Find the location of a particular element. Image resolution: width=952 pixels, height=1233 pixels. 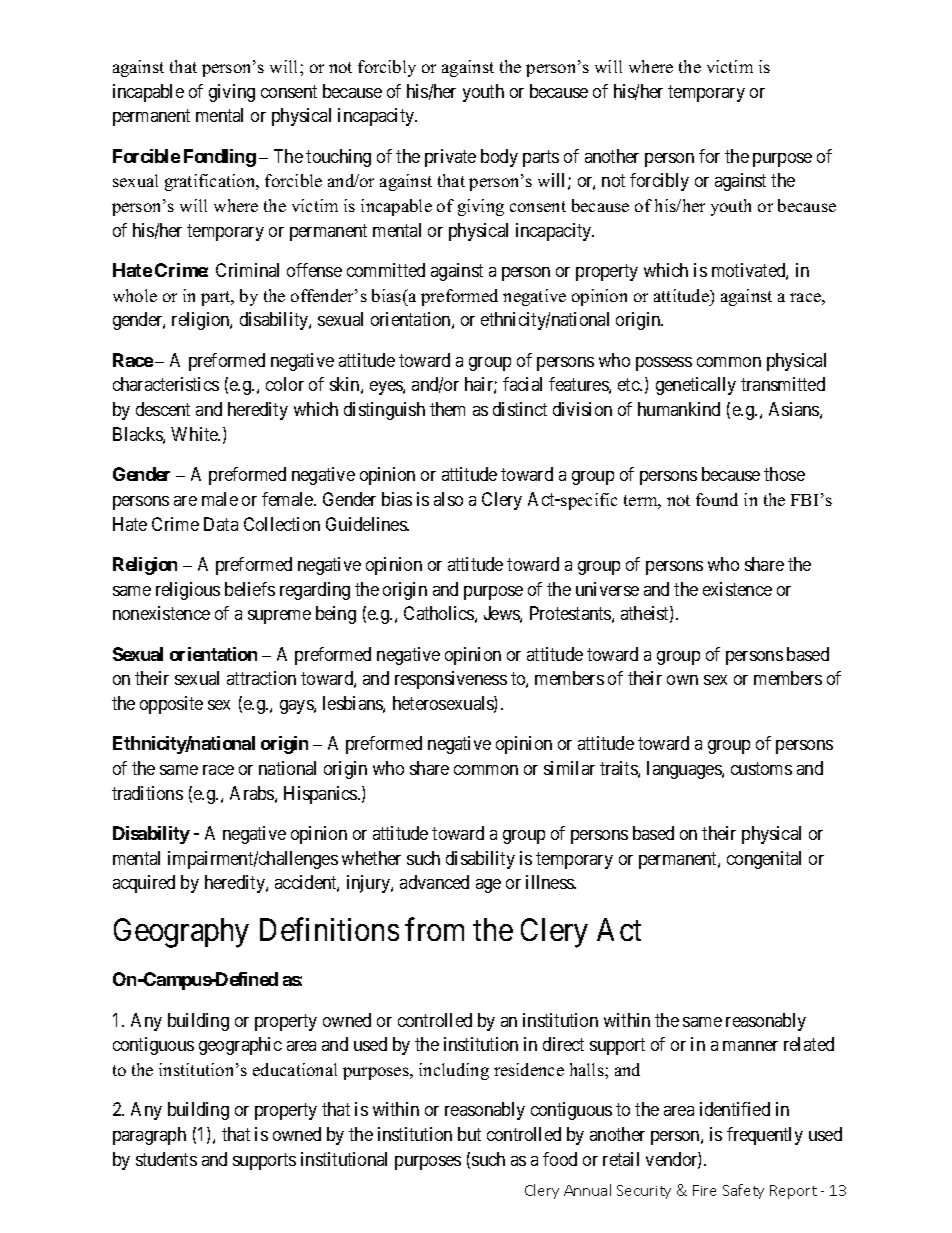

body is located at coordinates (499, 158).
